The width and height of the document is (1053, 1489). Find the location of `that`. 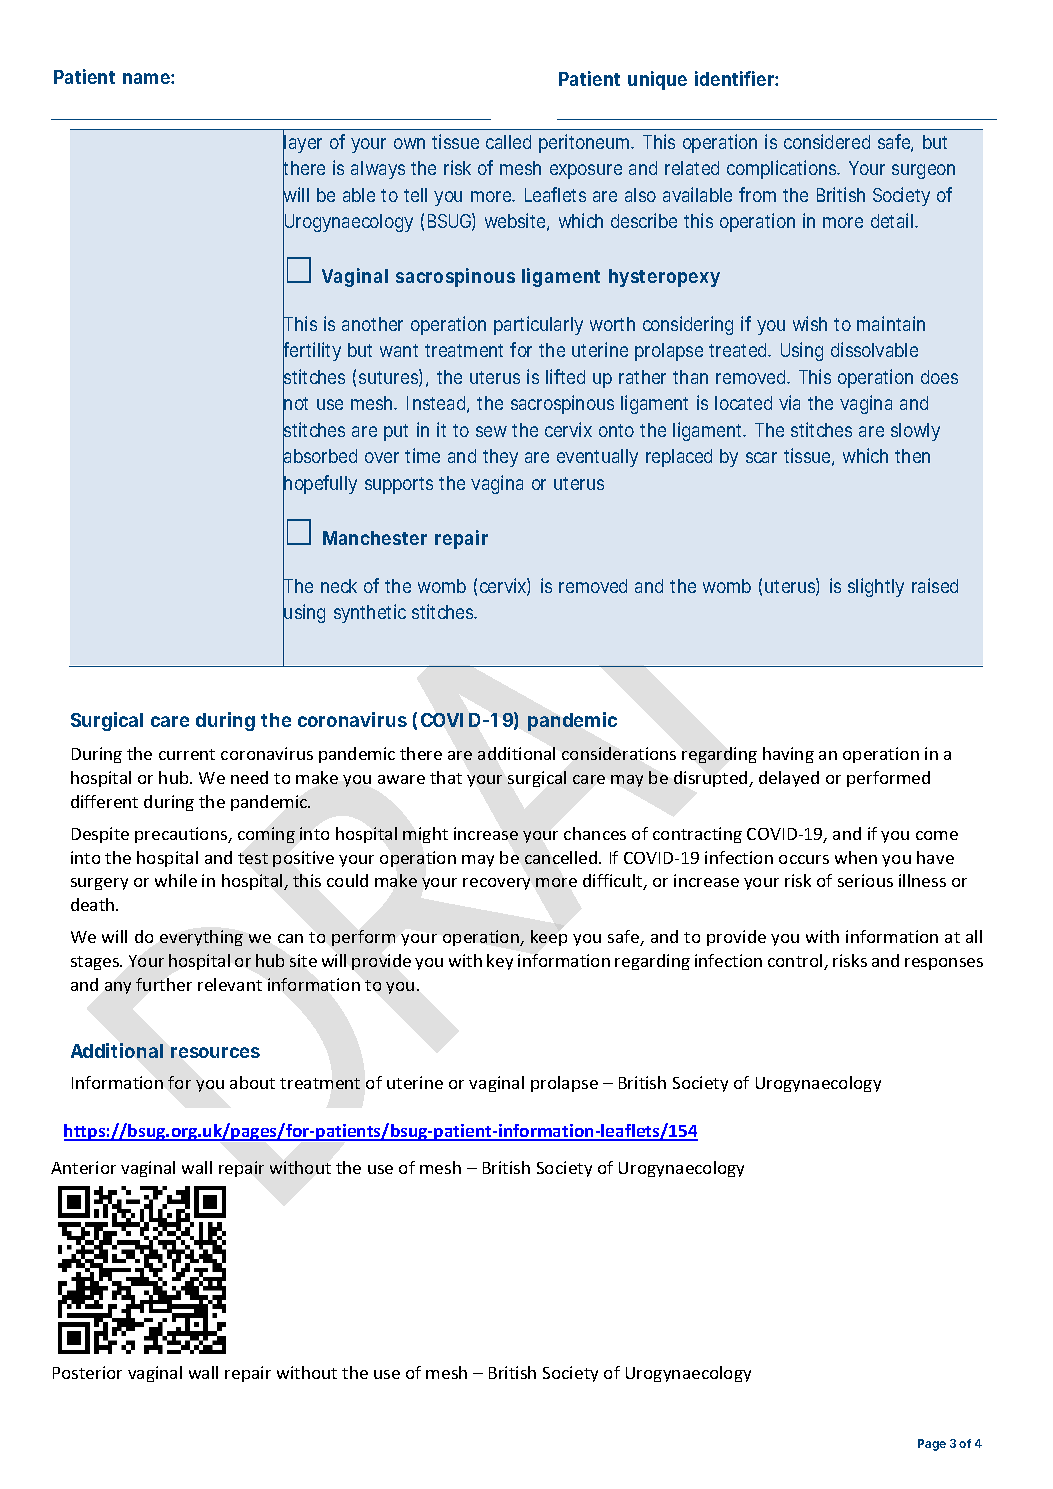

that is located at coordinates (446, 777).
